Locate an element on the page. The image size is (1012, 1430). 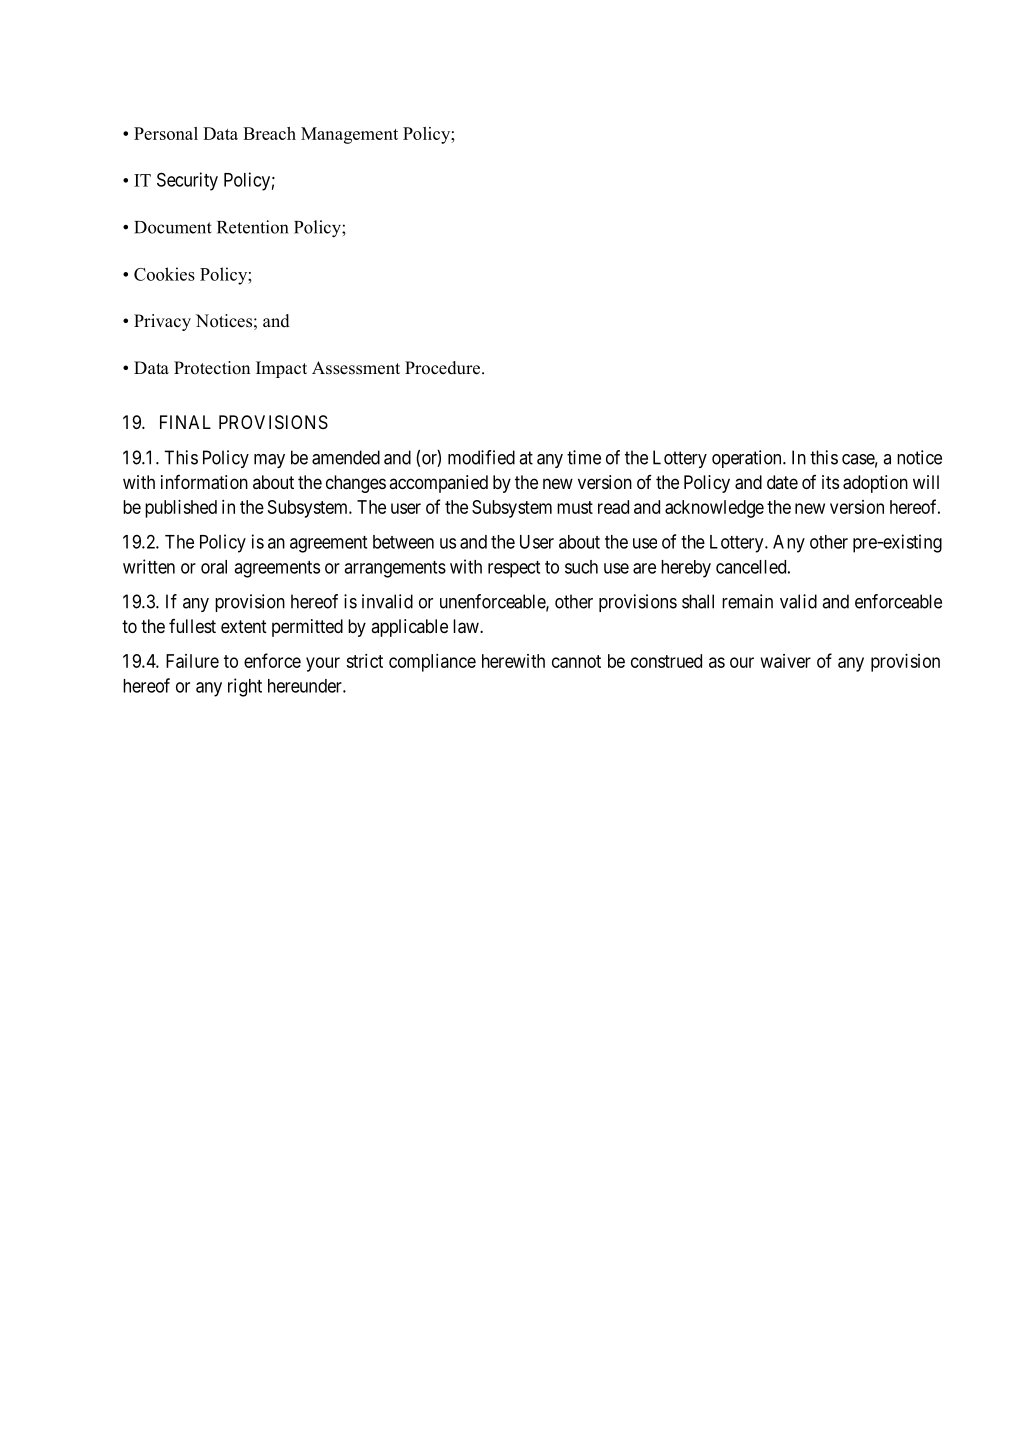
right is located at coordinates (245, 687).
